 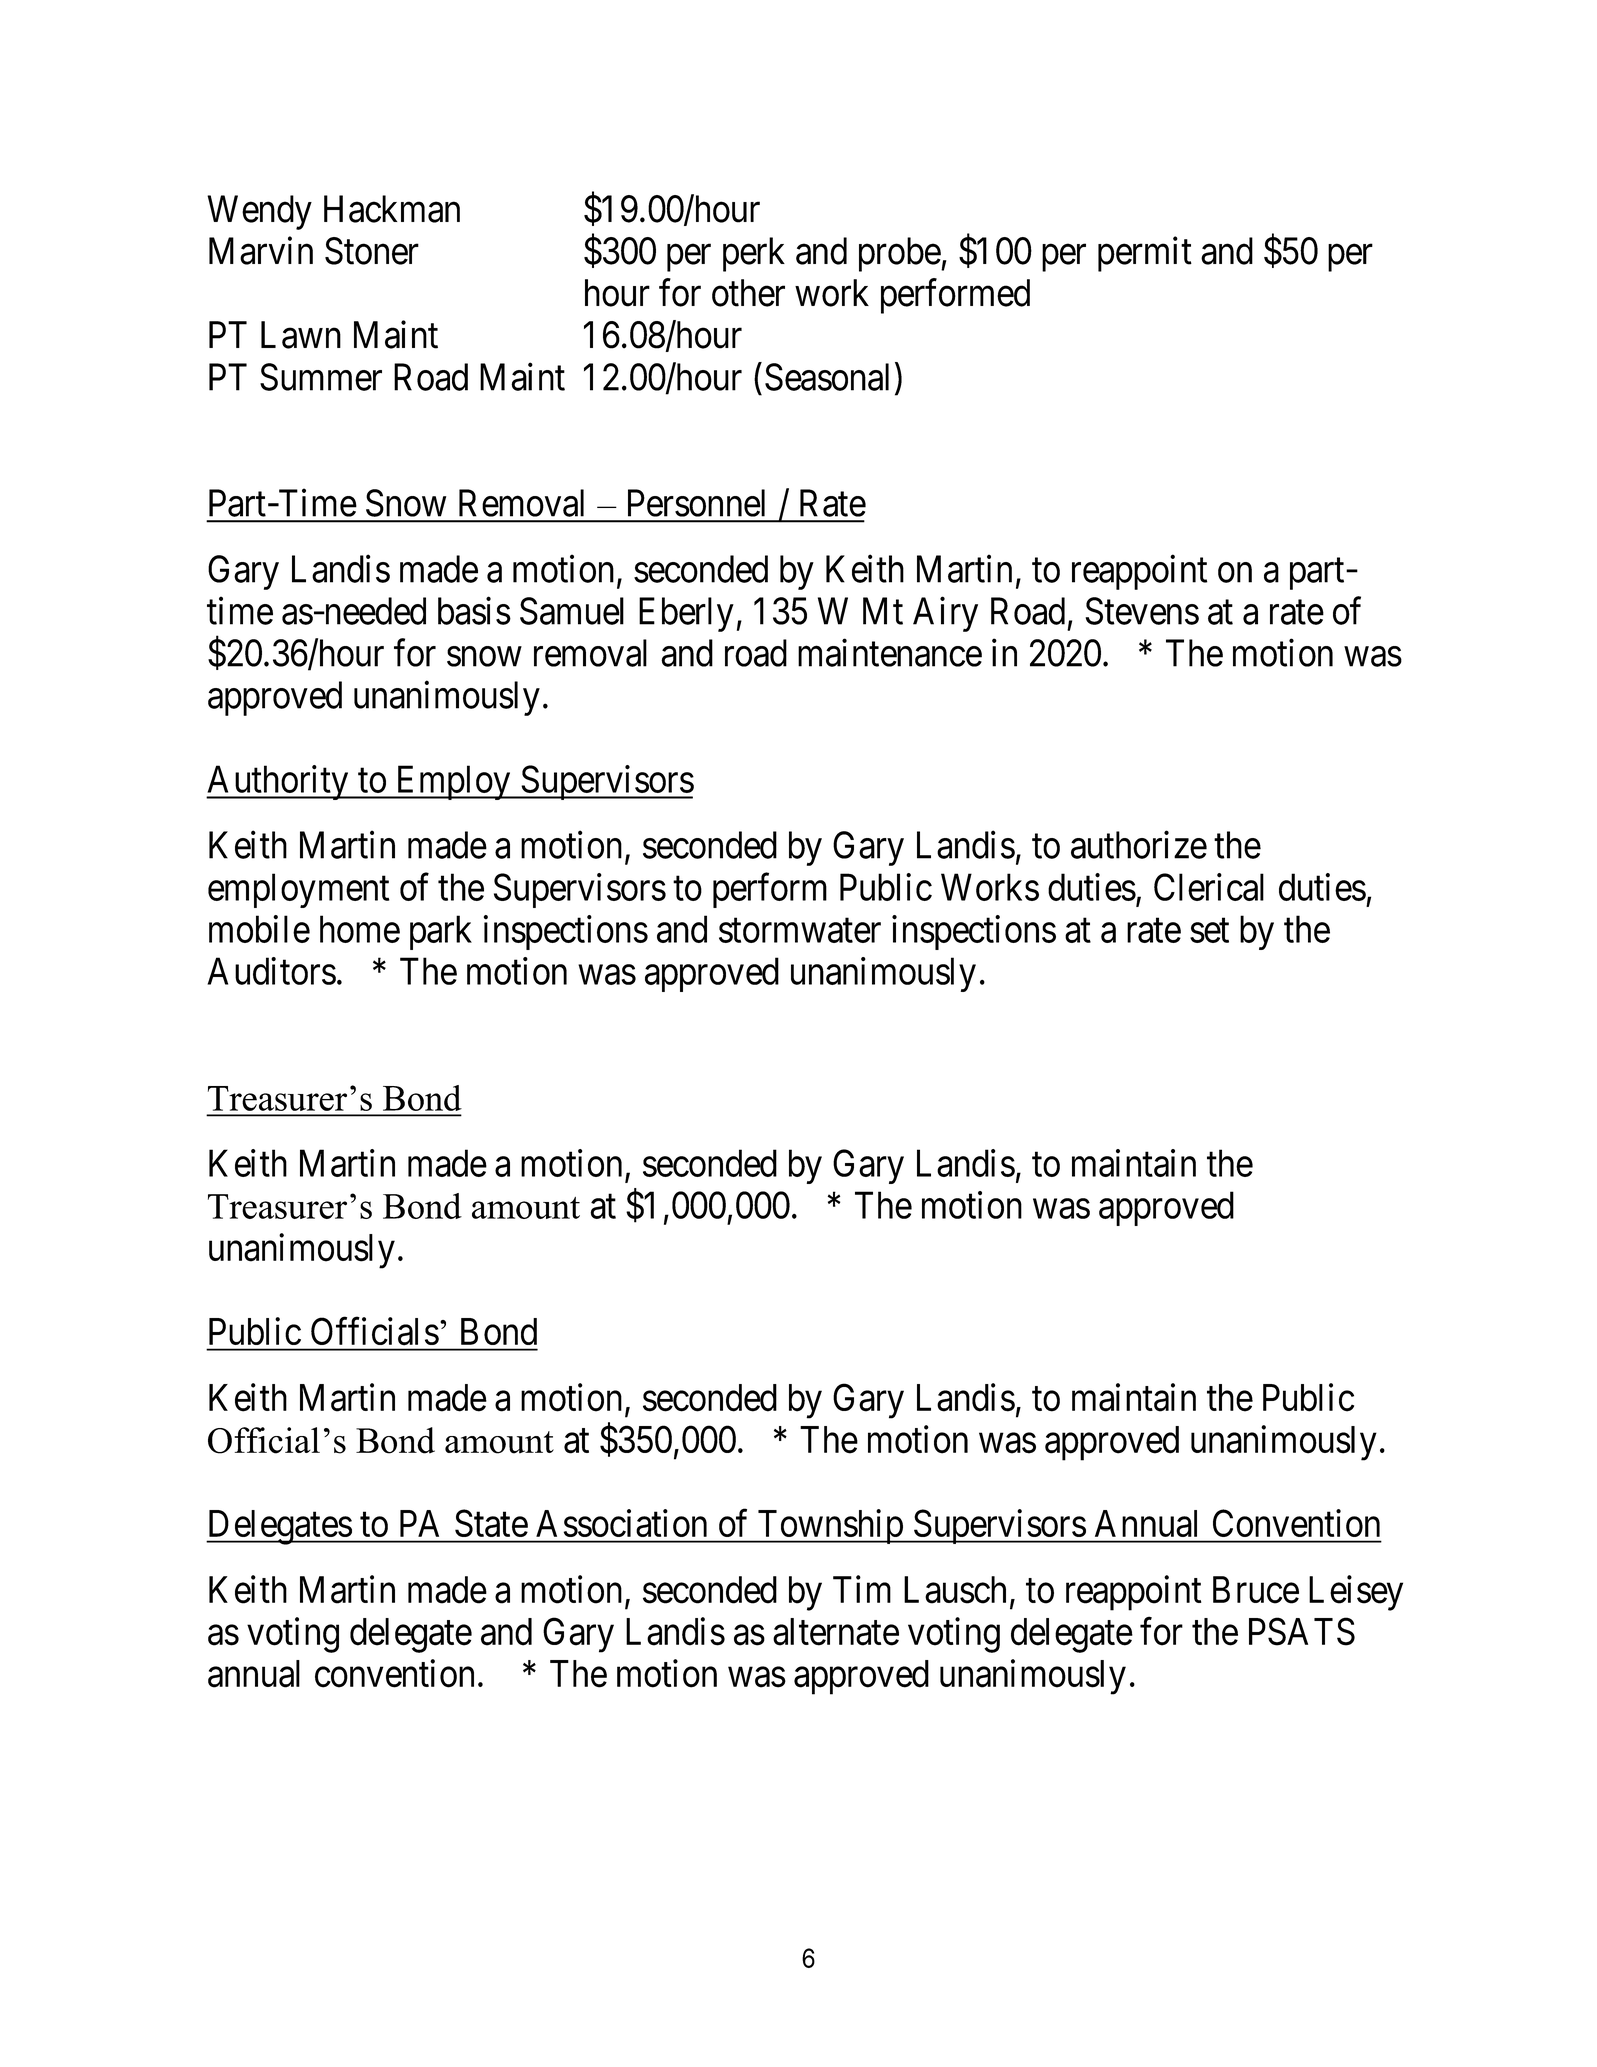 What do you see at coordinates (754, 254) in the screenshot?
I see `perk` at bounding box center [754, 254].
